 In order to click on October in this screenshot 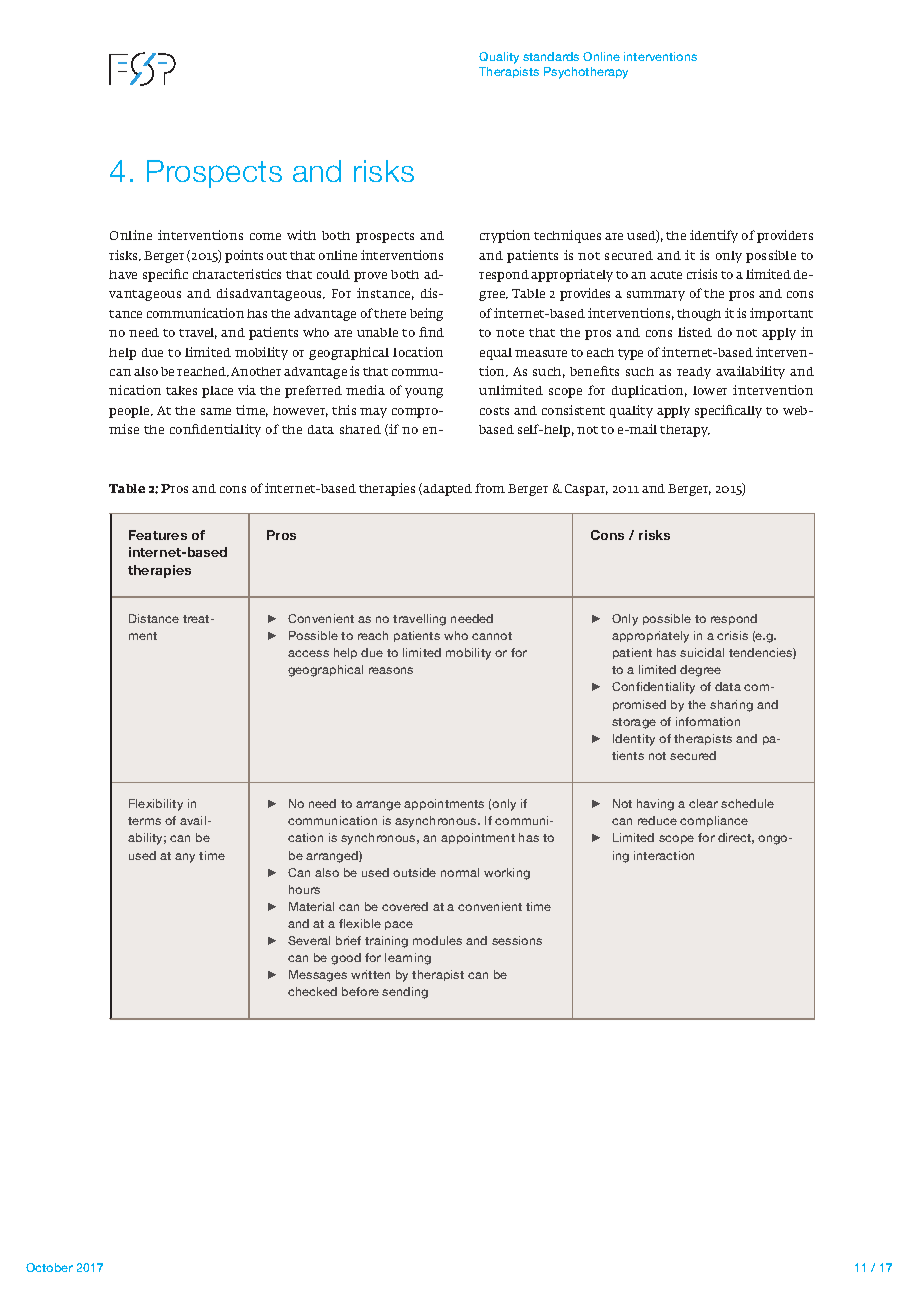, I will do `click(49, 1267)`.
